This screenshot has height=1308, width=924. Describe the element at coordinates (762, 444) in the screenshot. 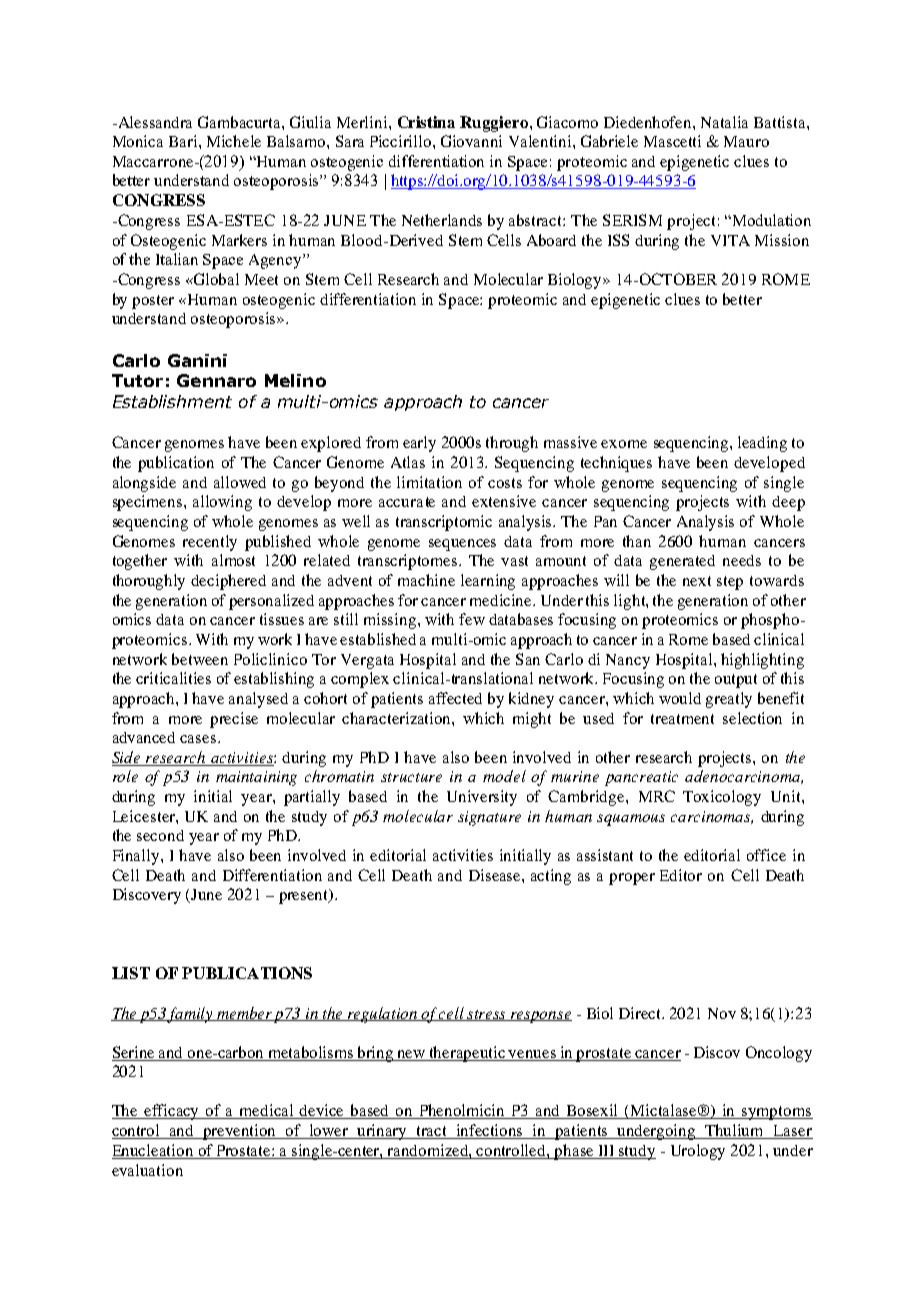

I see `leading` at that location.
